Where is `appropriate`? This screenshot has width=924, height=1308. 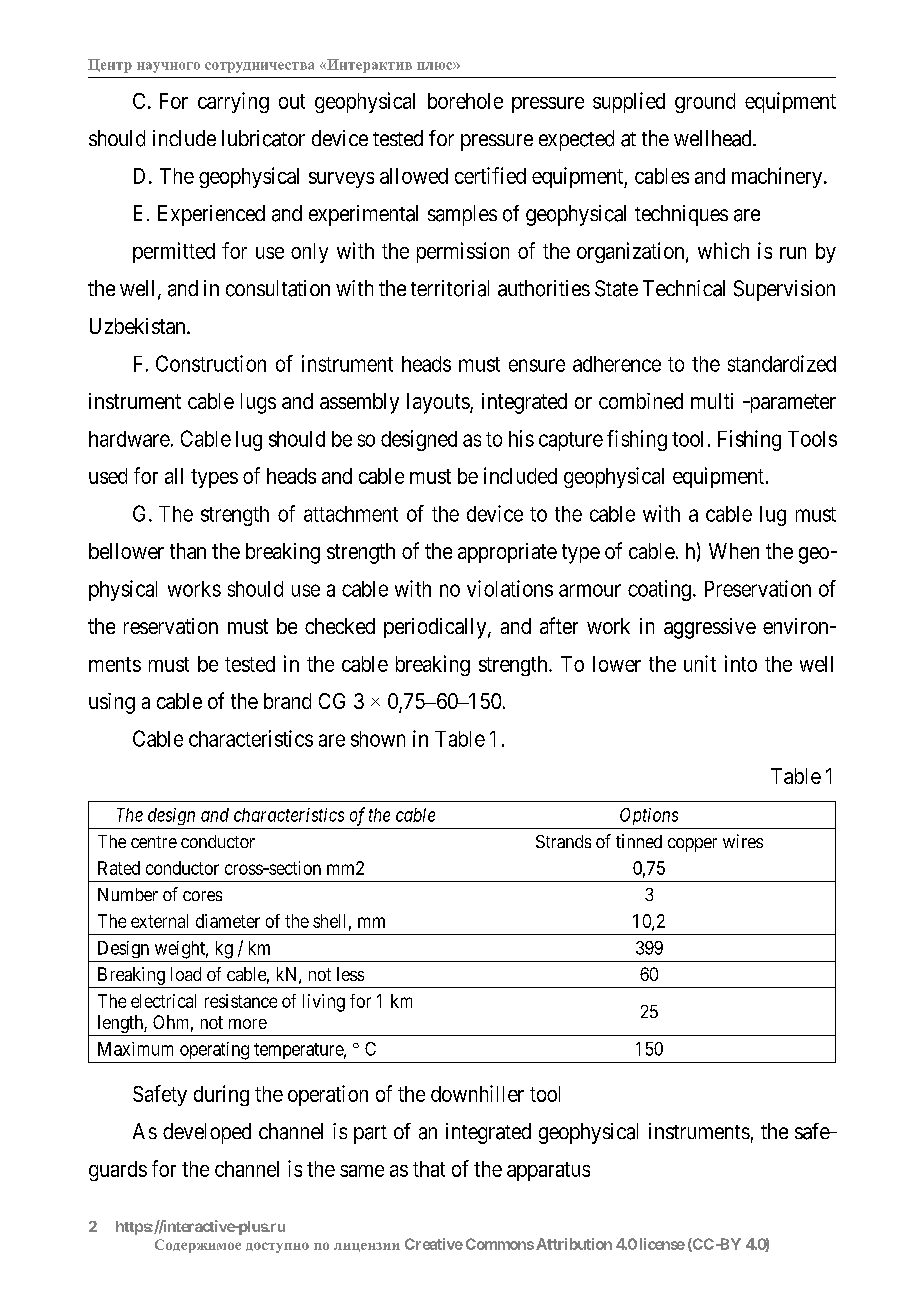
appropriate is located at coordinates (507, 553).
